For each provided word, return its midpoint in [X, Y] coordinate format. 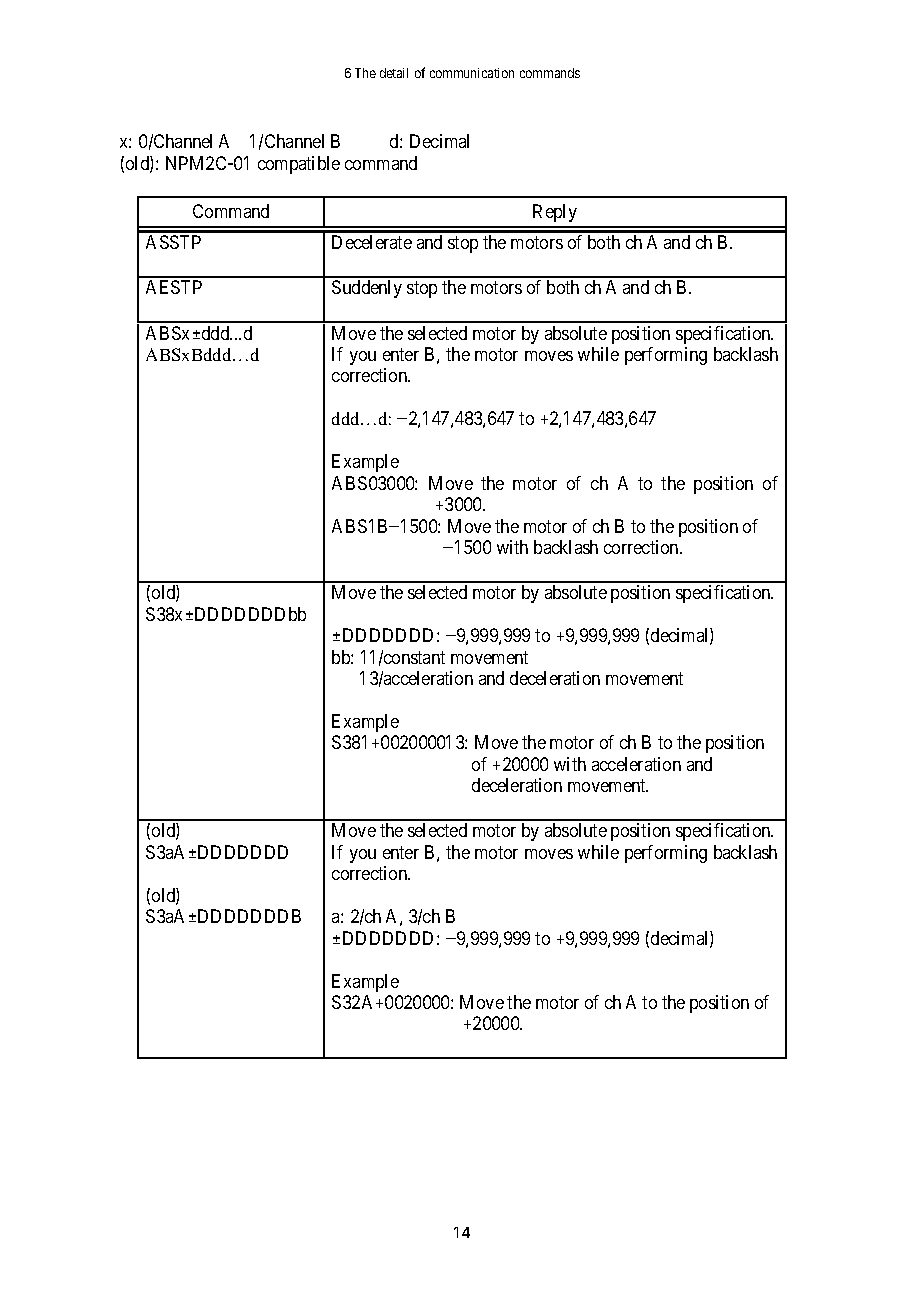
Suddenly [367, 289]
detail [394, 73]
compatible [299, 165]
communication [472, 73]
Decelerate [372, 242]
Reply [555, 213]
